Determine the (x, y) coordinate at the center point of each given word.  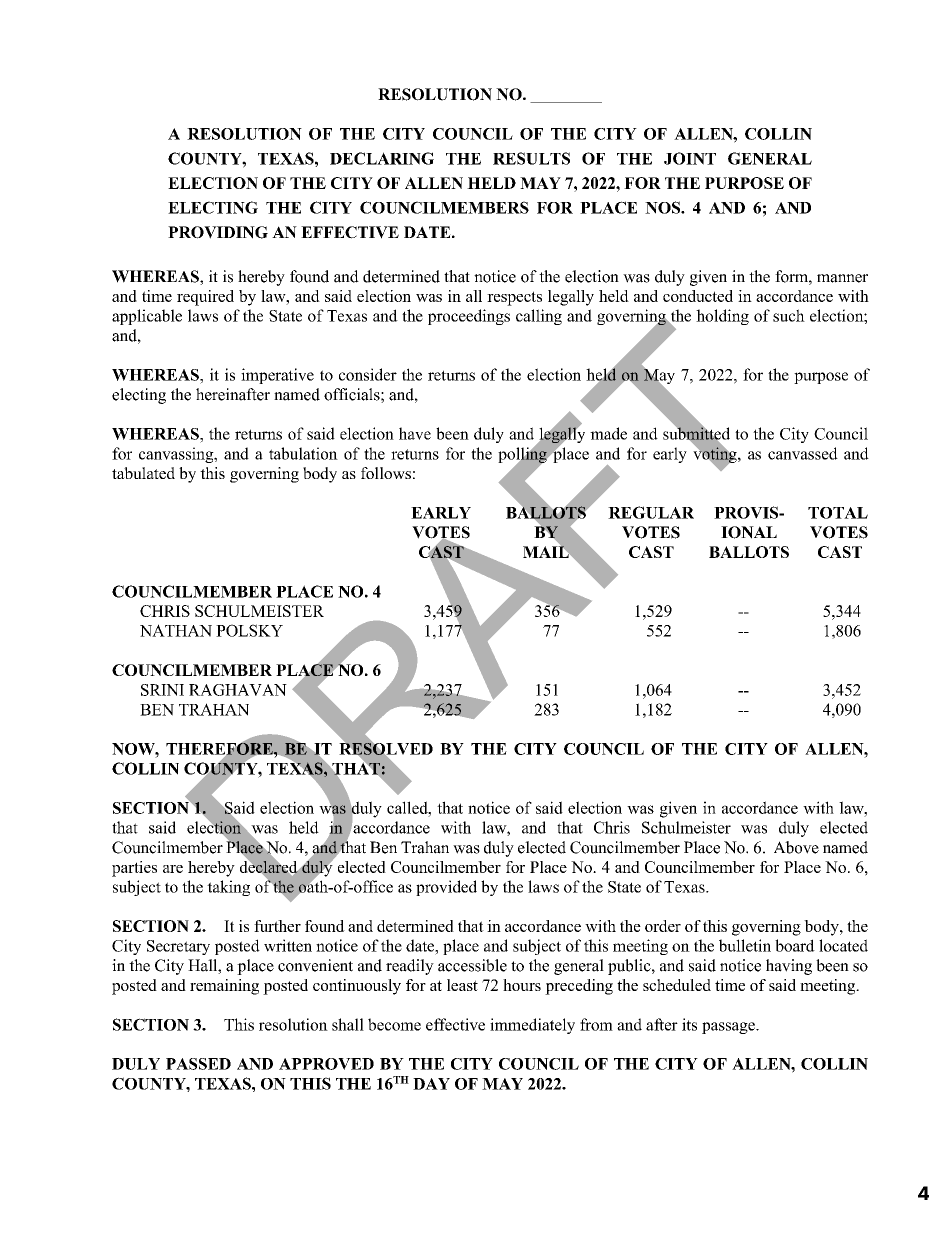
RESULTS (531, 158)
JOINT (690, 158)
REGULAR (651, 512)
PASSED (198, 1064)
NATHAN (176, 630)
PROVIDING (218, 232)
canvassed (803, 453)
